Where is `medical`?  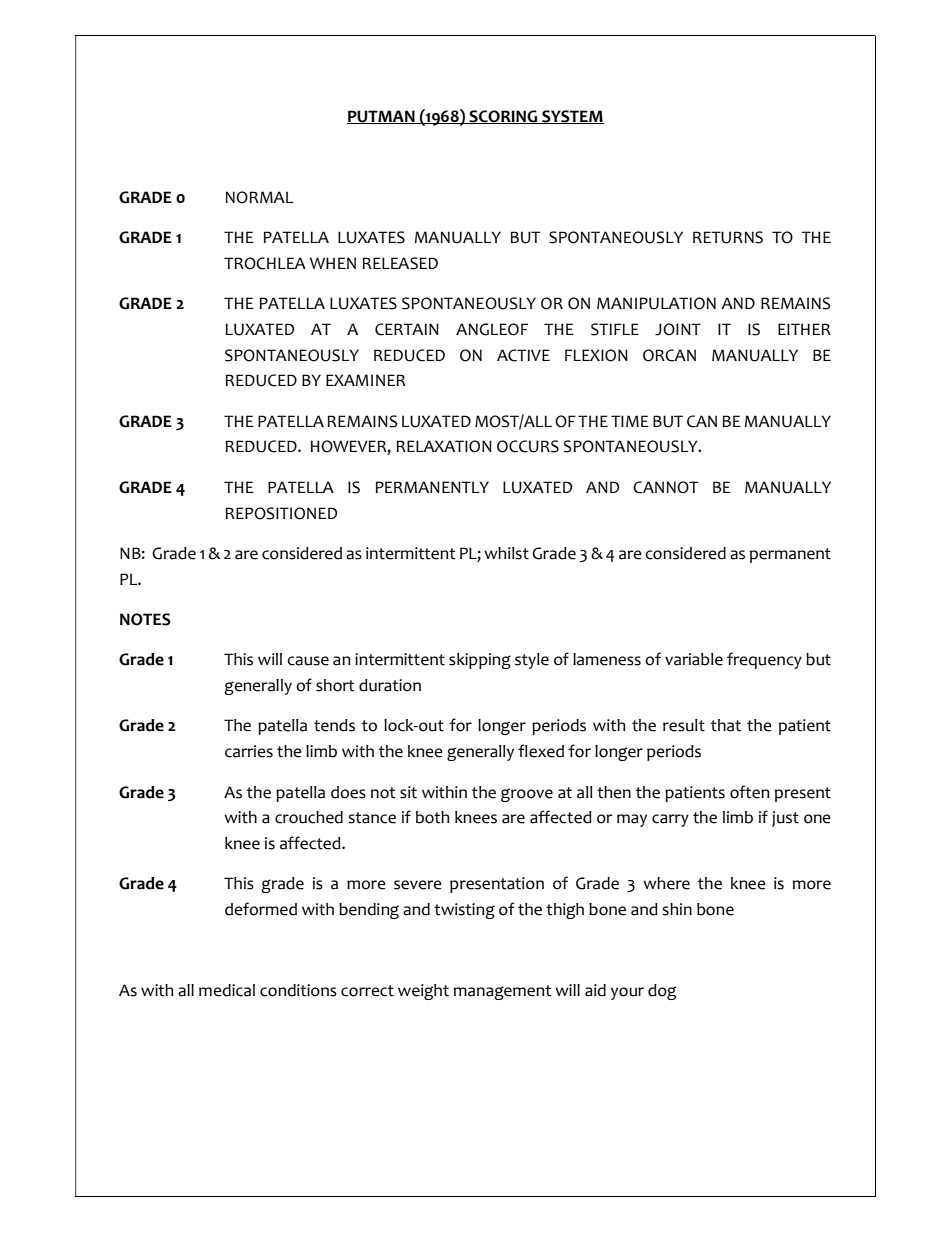
medical is located at coordinates (227, 990).
